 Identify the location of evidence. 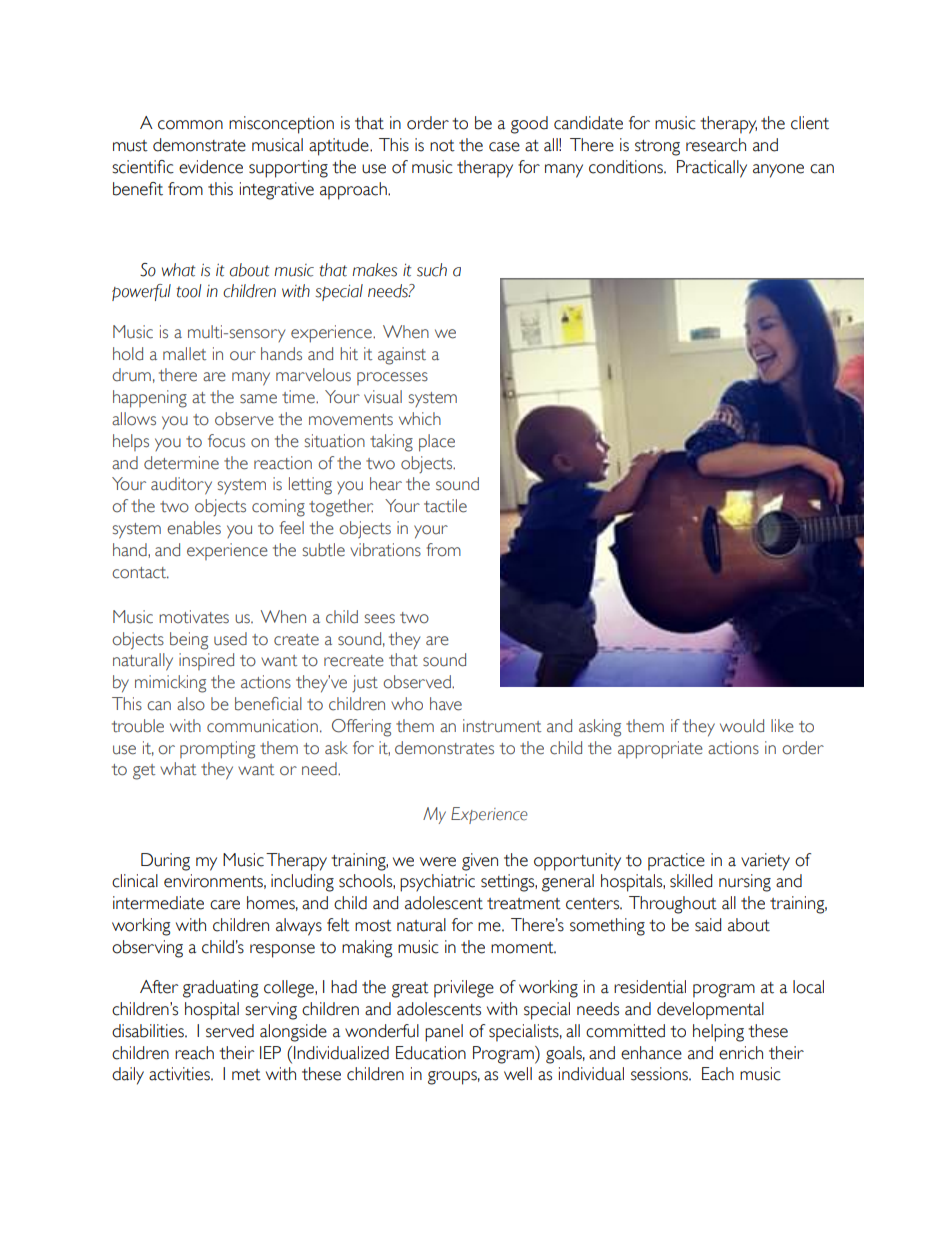
(211, 167).
